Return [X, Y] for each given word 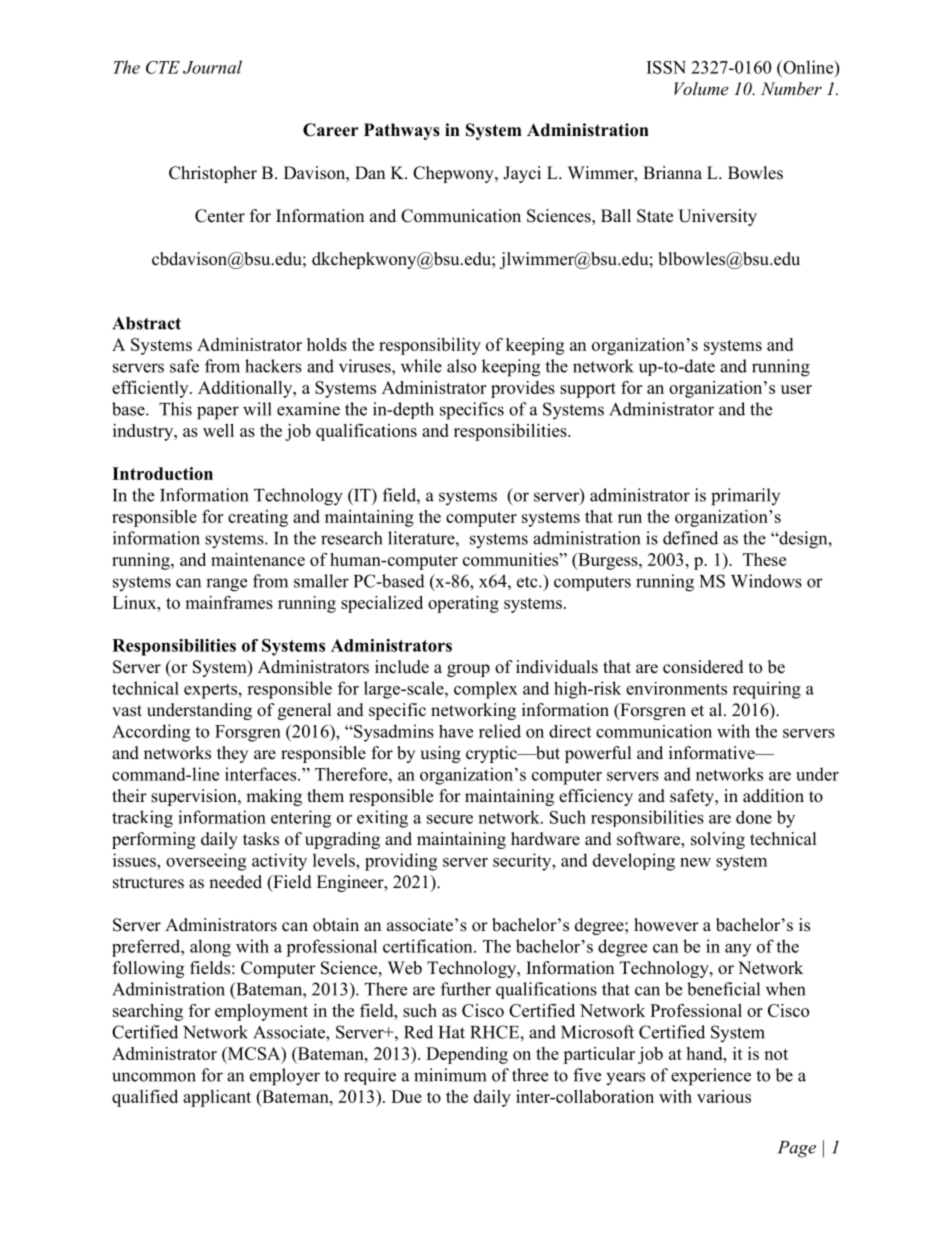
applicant [217, 1098]
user [796, 389]
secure [450, 819]
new [695, 862]
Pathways [402, 131]
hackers [273, 366]
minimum [450, 1075]
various [724, 1096]
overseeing [206, 862]
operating [463, 604]
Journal [212, 67]
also [461, 366]
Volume [701, 88]
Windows [766, 581]
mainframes [229, 602]
